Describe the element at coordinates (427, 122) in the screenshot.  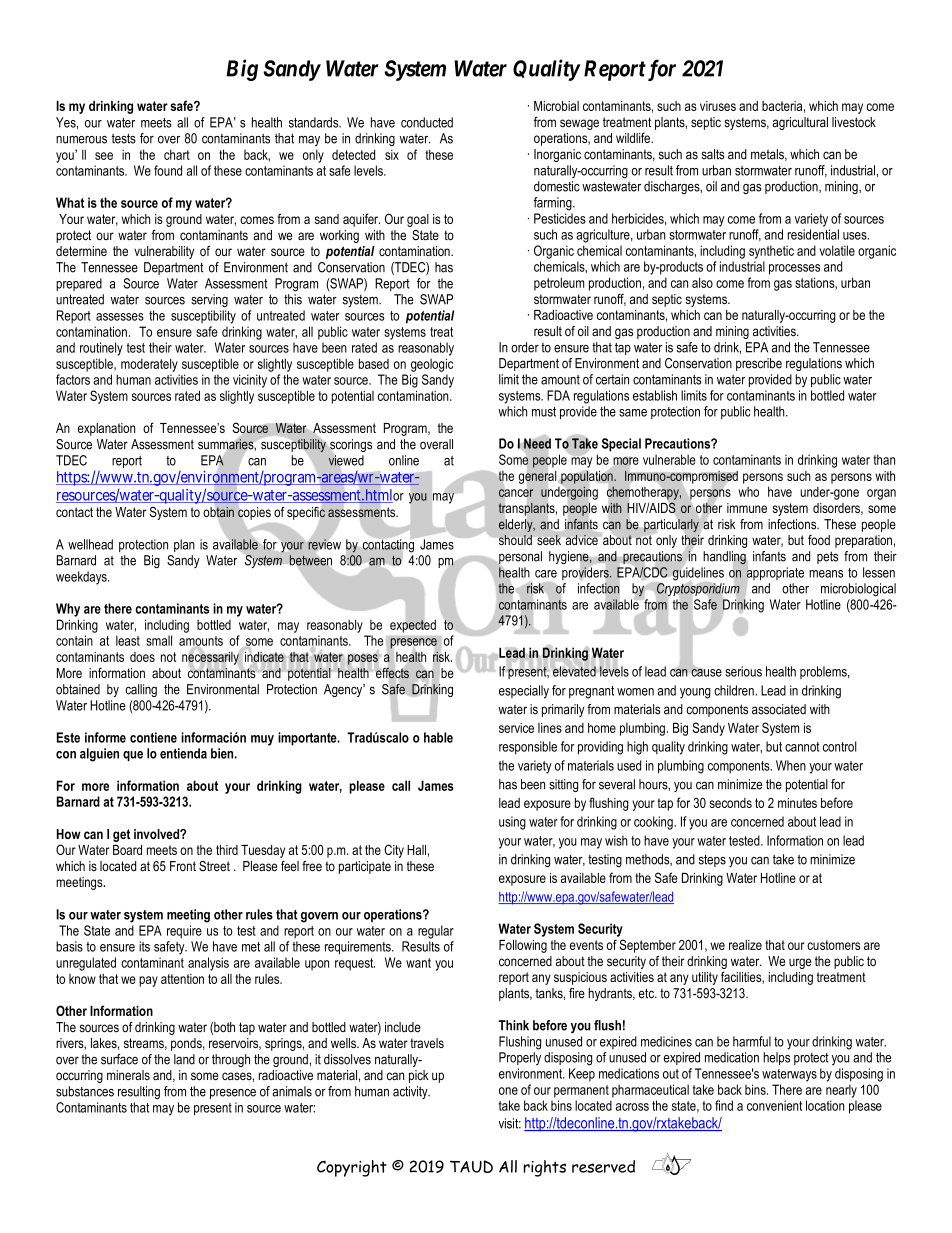
I see `conducted` at that location.
